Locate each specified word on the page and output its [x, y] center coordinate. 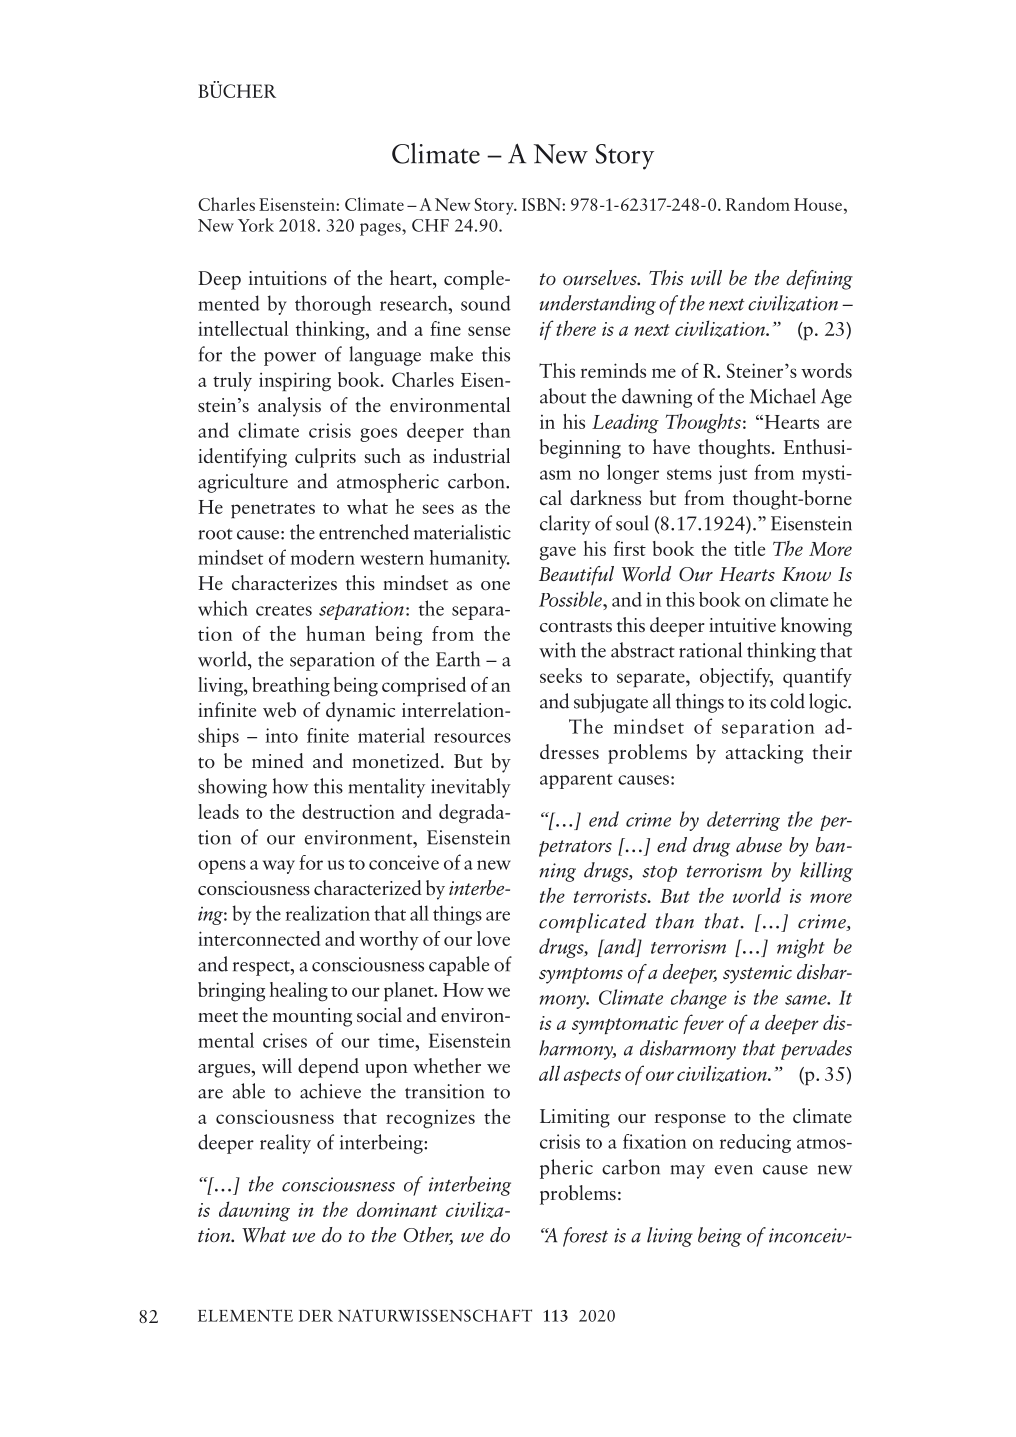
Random [758, 204]
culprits [325, 458]
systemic [757, 974]
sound [486, 303]
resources [472, 738]
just [732, 474]
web [279, 709]
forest [585, 1237]
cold [787, 701]
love [493, 938]
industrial [471, 455]
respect [262, 968]
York [256, 225]
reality [285, 1144]
